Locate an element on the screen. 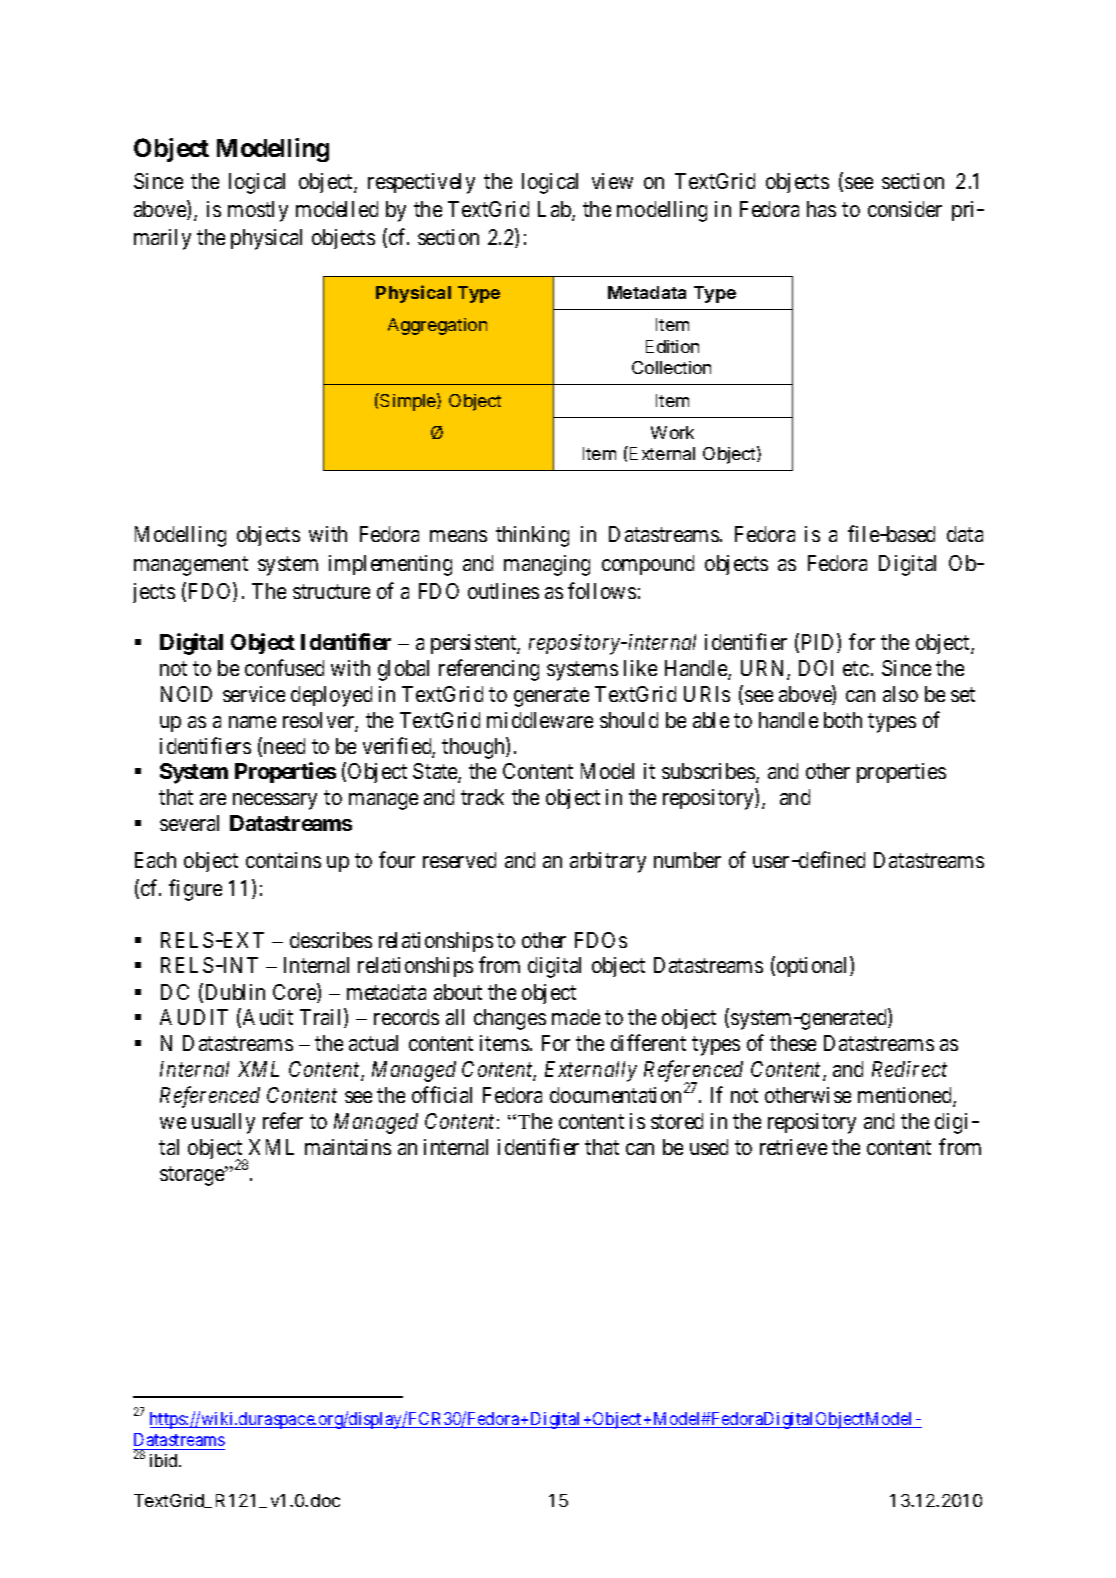 The image size is (1116, 1578). mostly is located at coordinates (258, 211).
